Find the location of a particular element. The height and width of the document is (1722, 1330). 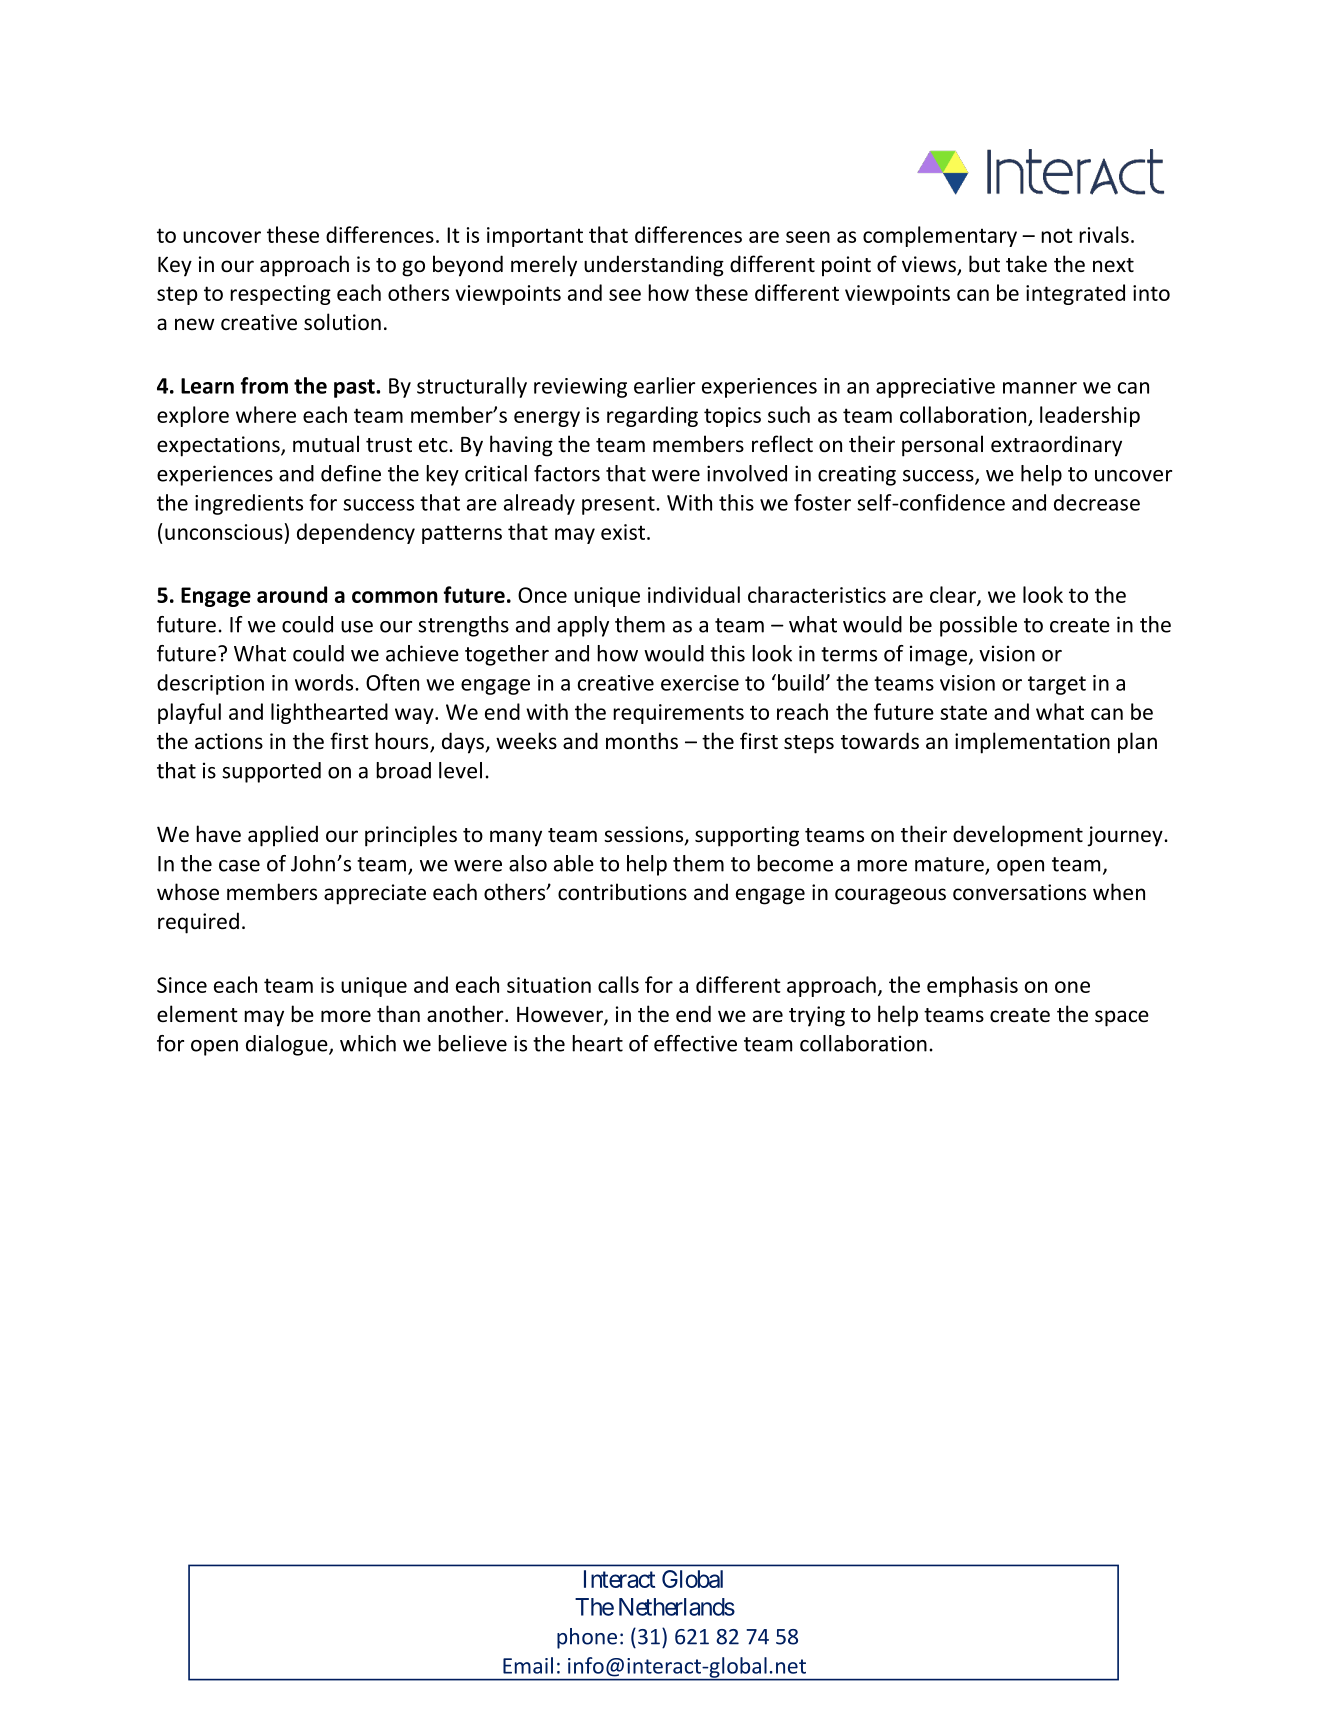

phone is located at coordinates (587, 1638).
